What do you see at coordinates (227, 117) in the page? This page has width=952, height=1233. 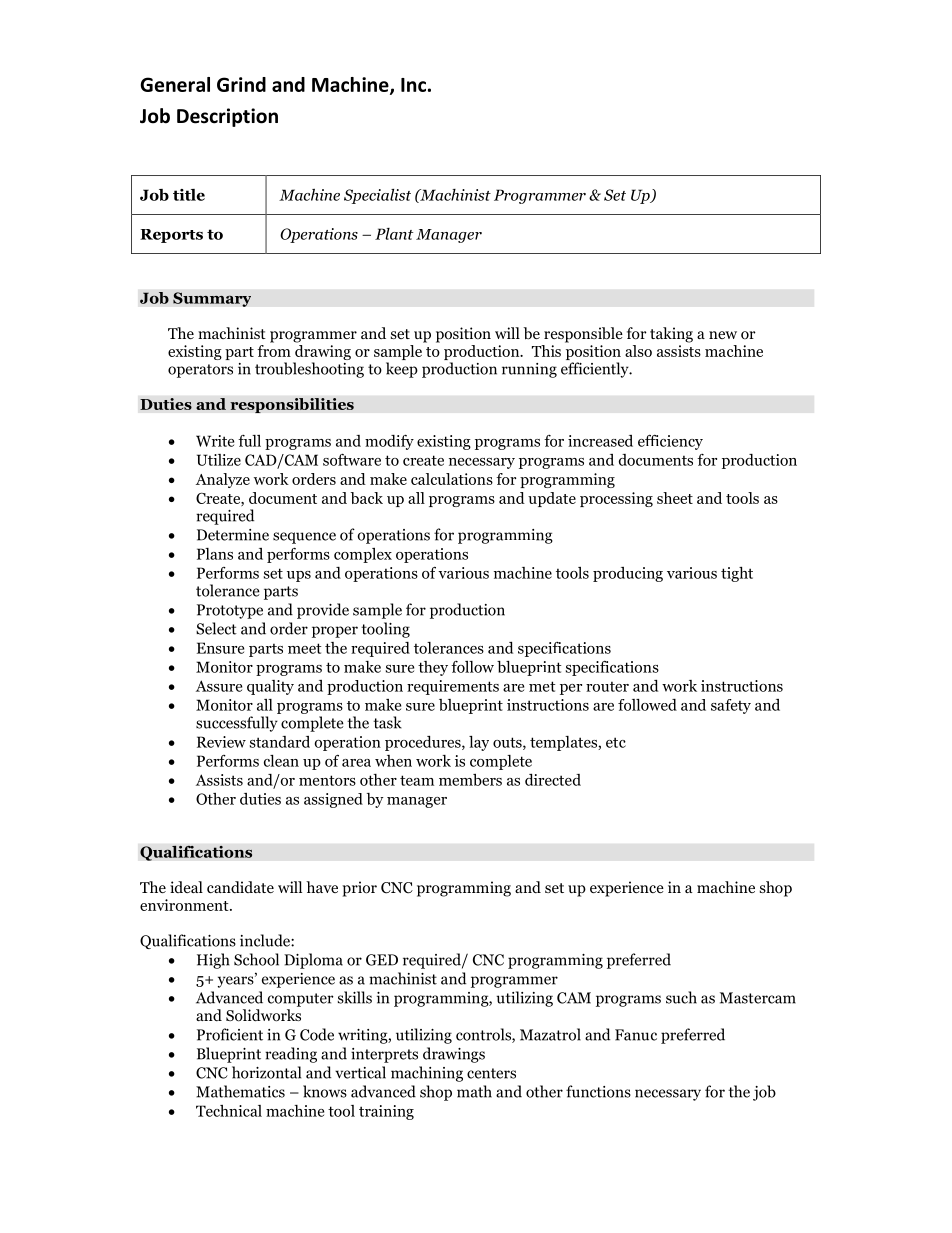 I see `Description` at bounding box center [227, 117].
